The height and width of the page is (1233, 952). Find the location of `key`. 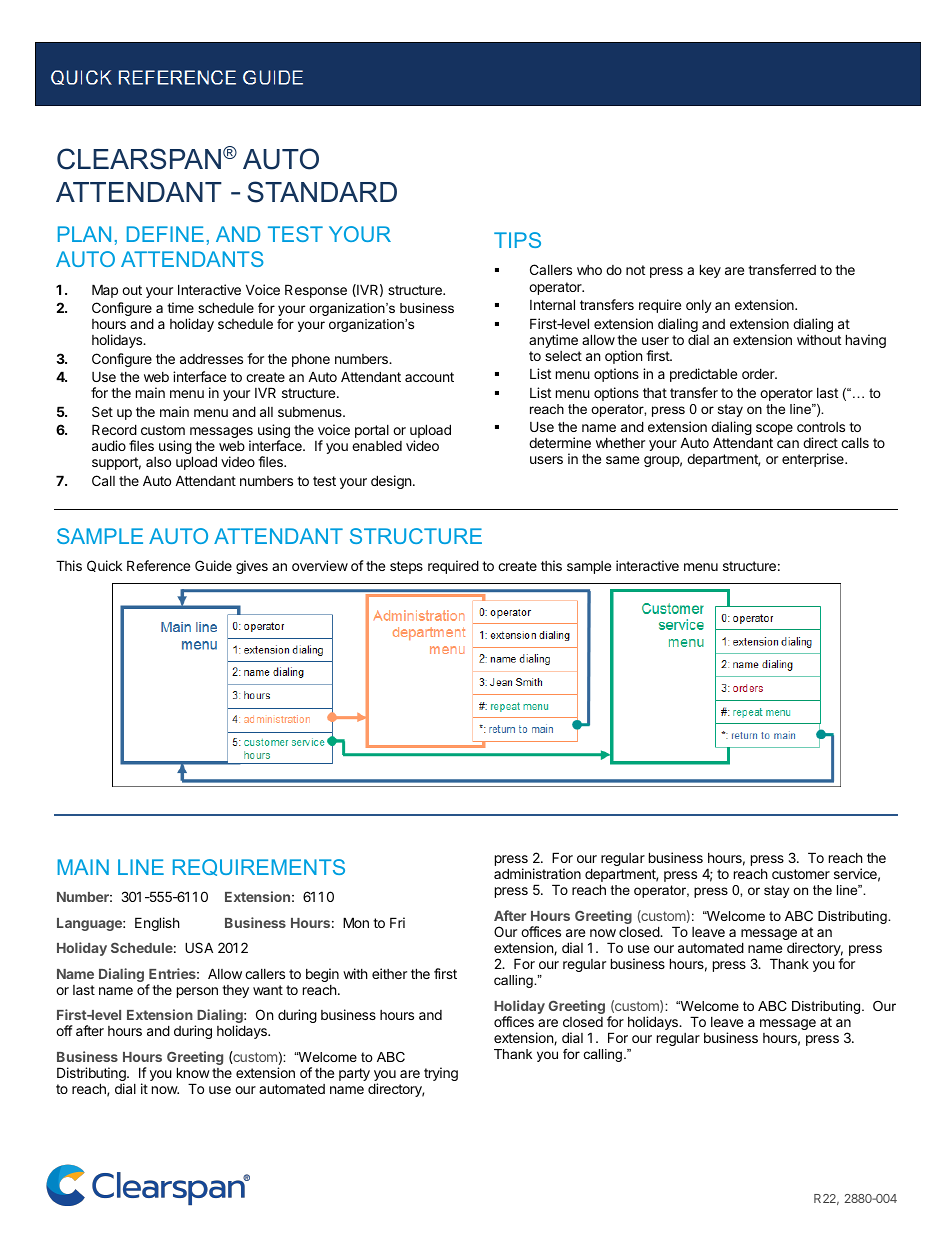

key is located at coordinates (710, 271).
